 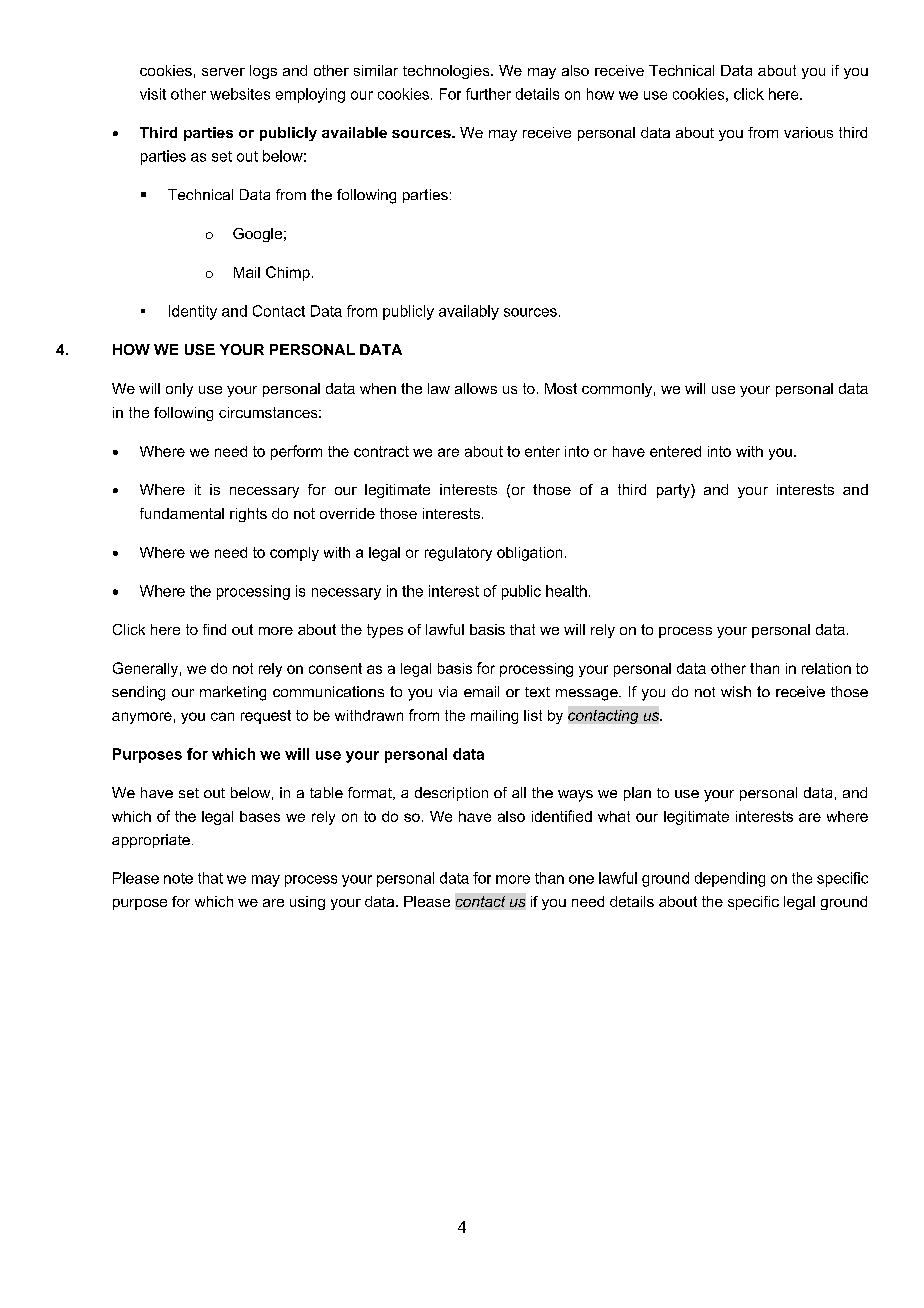 What do you see at coordinates (581, 879) in the page?
I see `one` at bounding box center [581, 879].
